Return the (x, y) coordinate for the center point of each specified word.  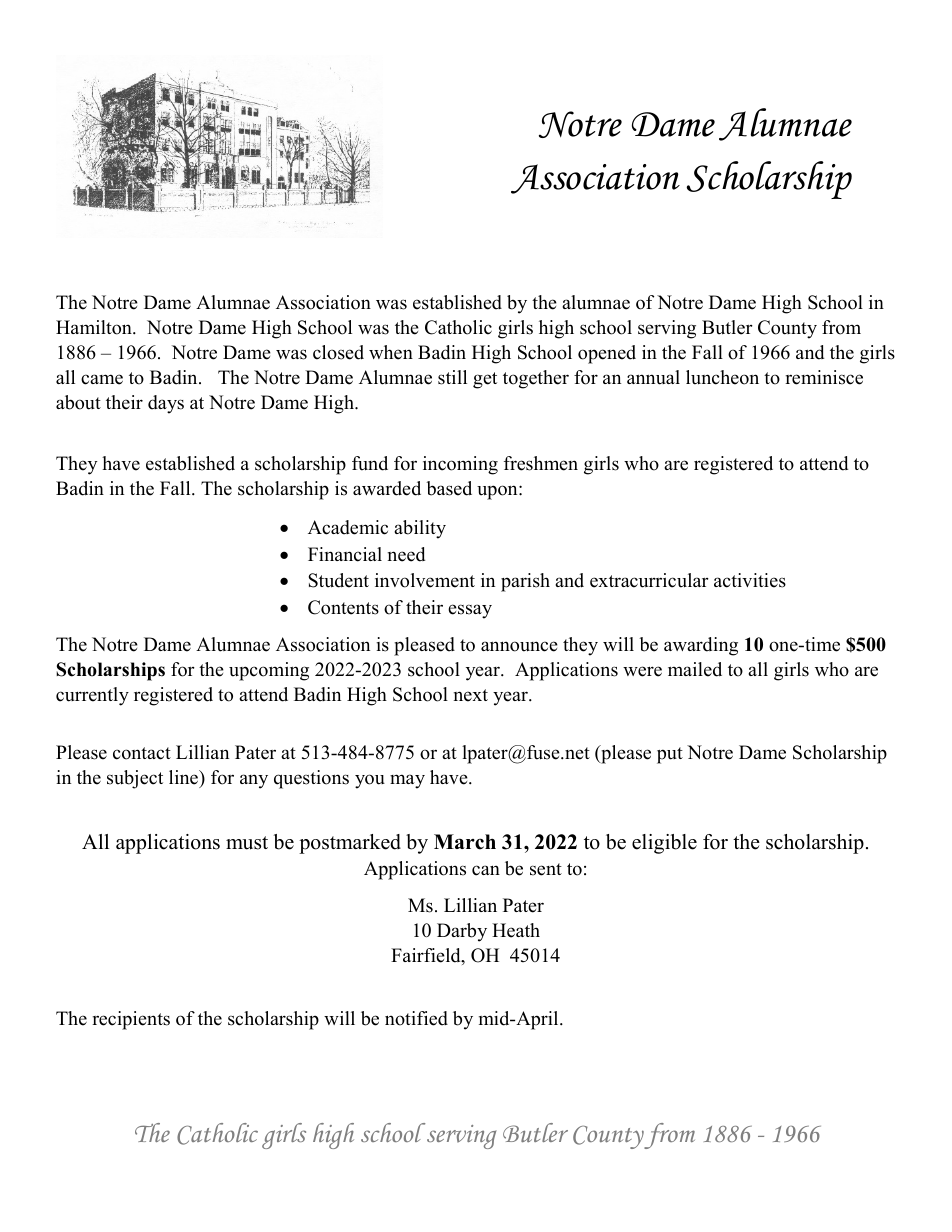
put (670, 755)
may (407, 781)
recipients (131, 1020)
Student (338, 580)
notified (416, 1018)
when (391, 352)
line (185, 778)
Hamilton (95, 327)
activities (750, 580)
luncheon (722, 377)
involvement (425, 580)
